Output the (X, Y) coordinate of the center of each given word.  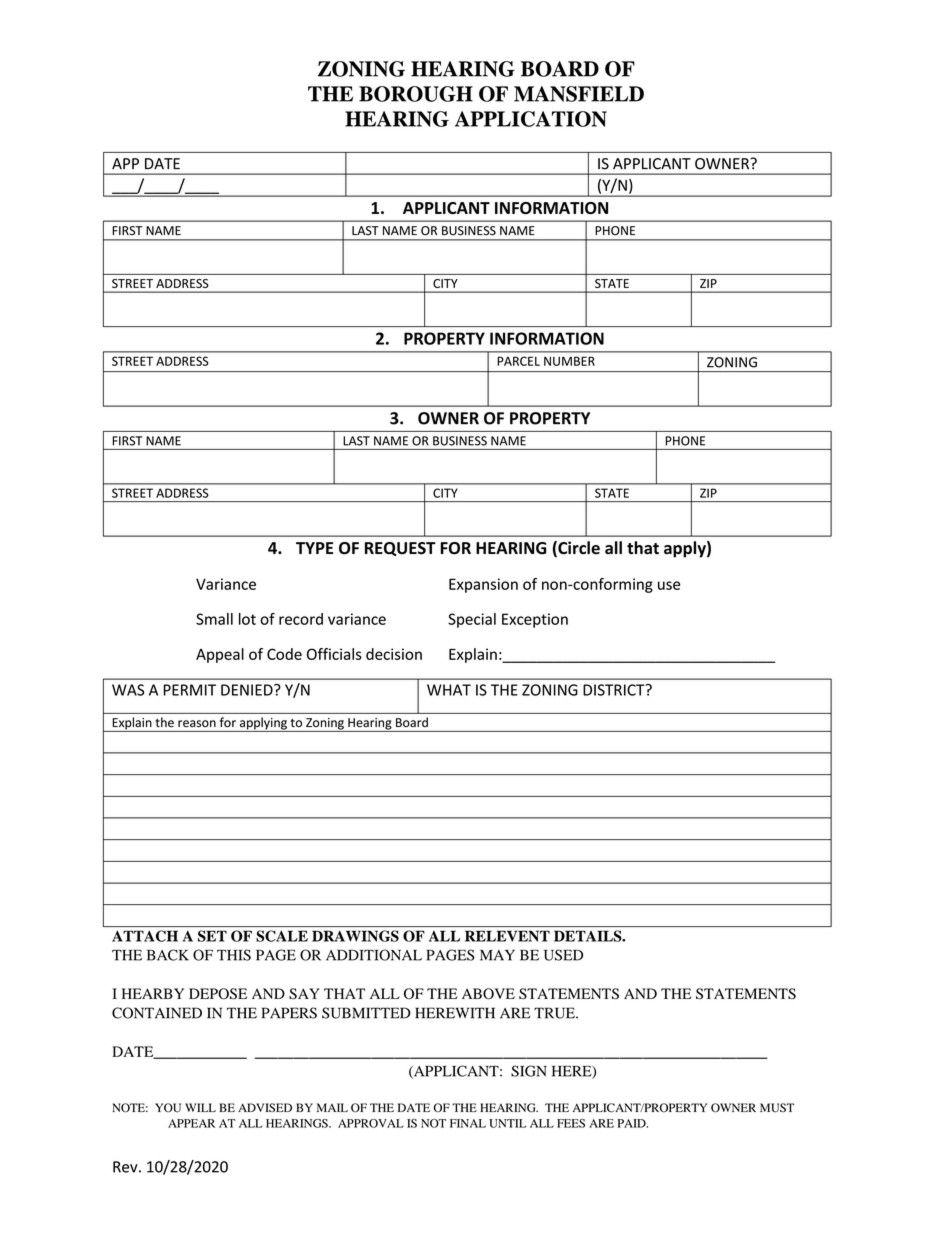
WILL (200, 1107)
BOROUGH (416, 94)
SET (212, 936)
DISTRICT (615, 690)
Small (214, 619)
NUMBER (569, 361)
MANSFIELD (579, 94)
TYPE (314, 548)
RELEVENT (507, 936)
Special (472, 620)
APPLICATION (531, 119)
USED (563, 955)
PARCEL (518, 361)
